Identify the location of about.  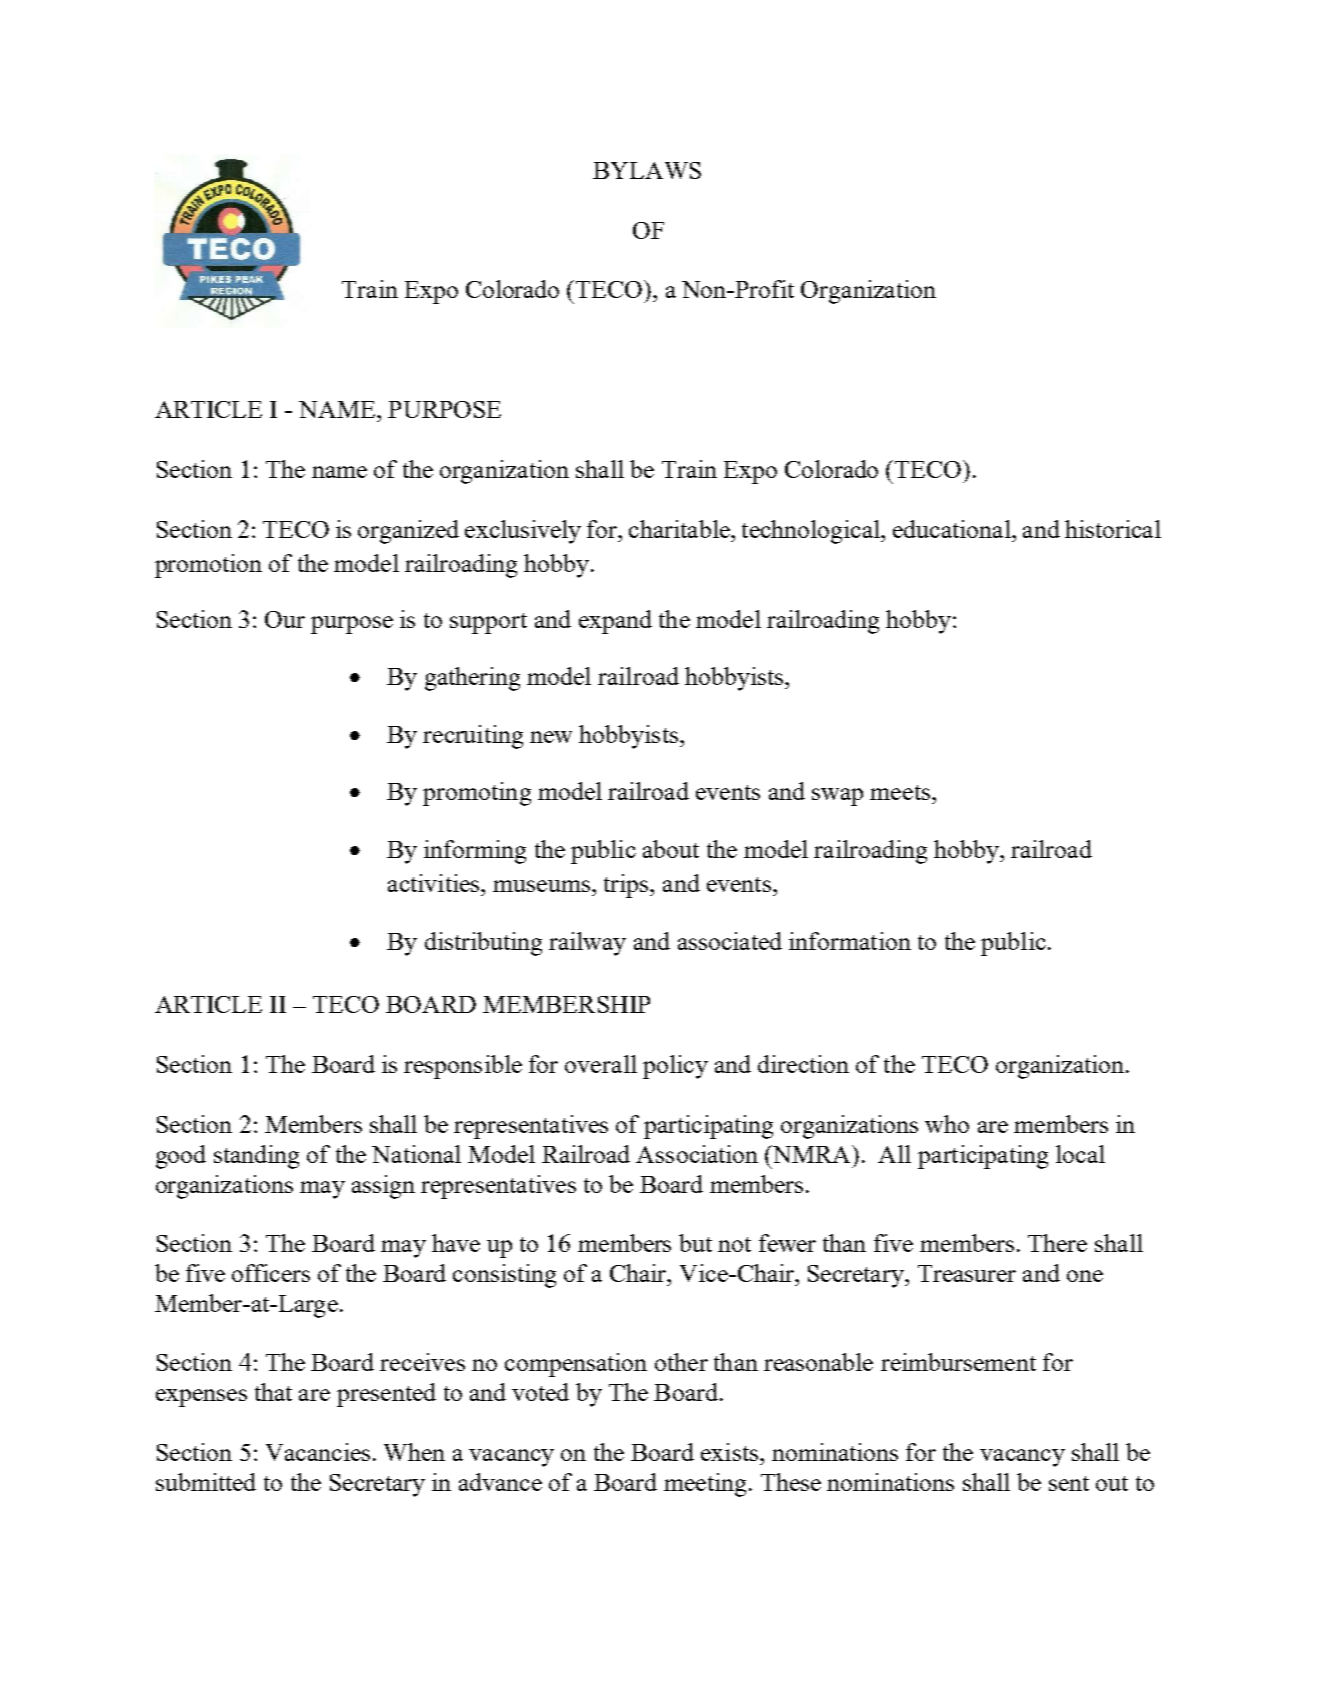
(671, 849).
